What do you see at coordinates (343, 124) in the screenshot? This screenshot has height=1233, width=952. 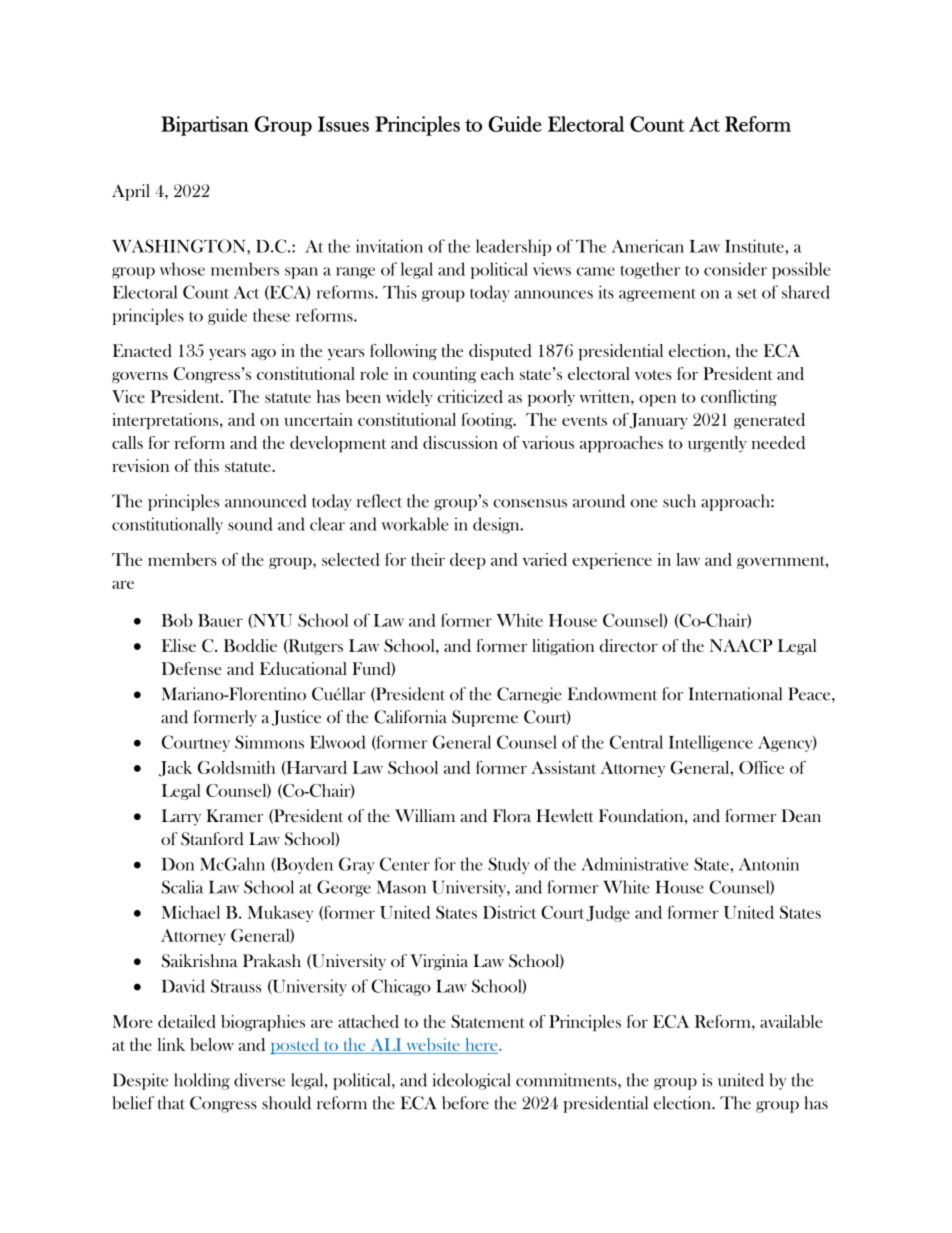 I see `Issues` at bounding box center [343, 124].
